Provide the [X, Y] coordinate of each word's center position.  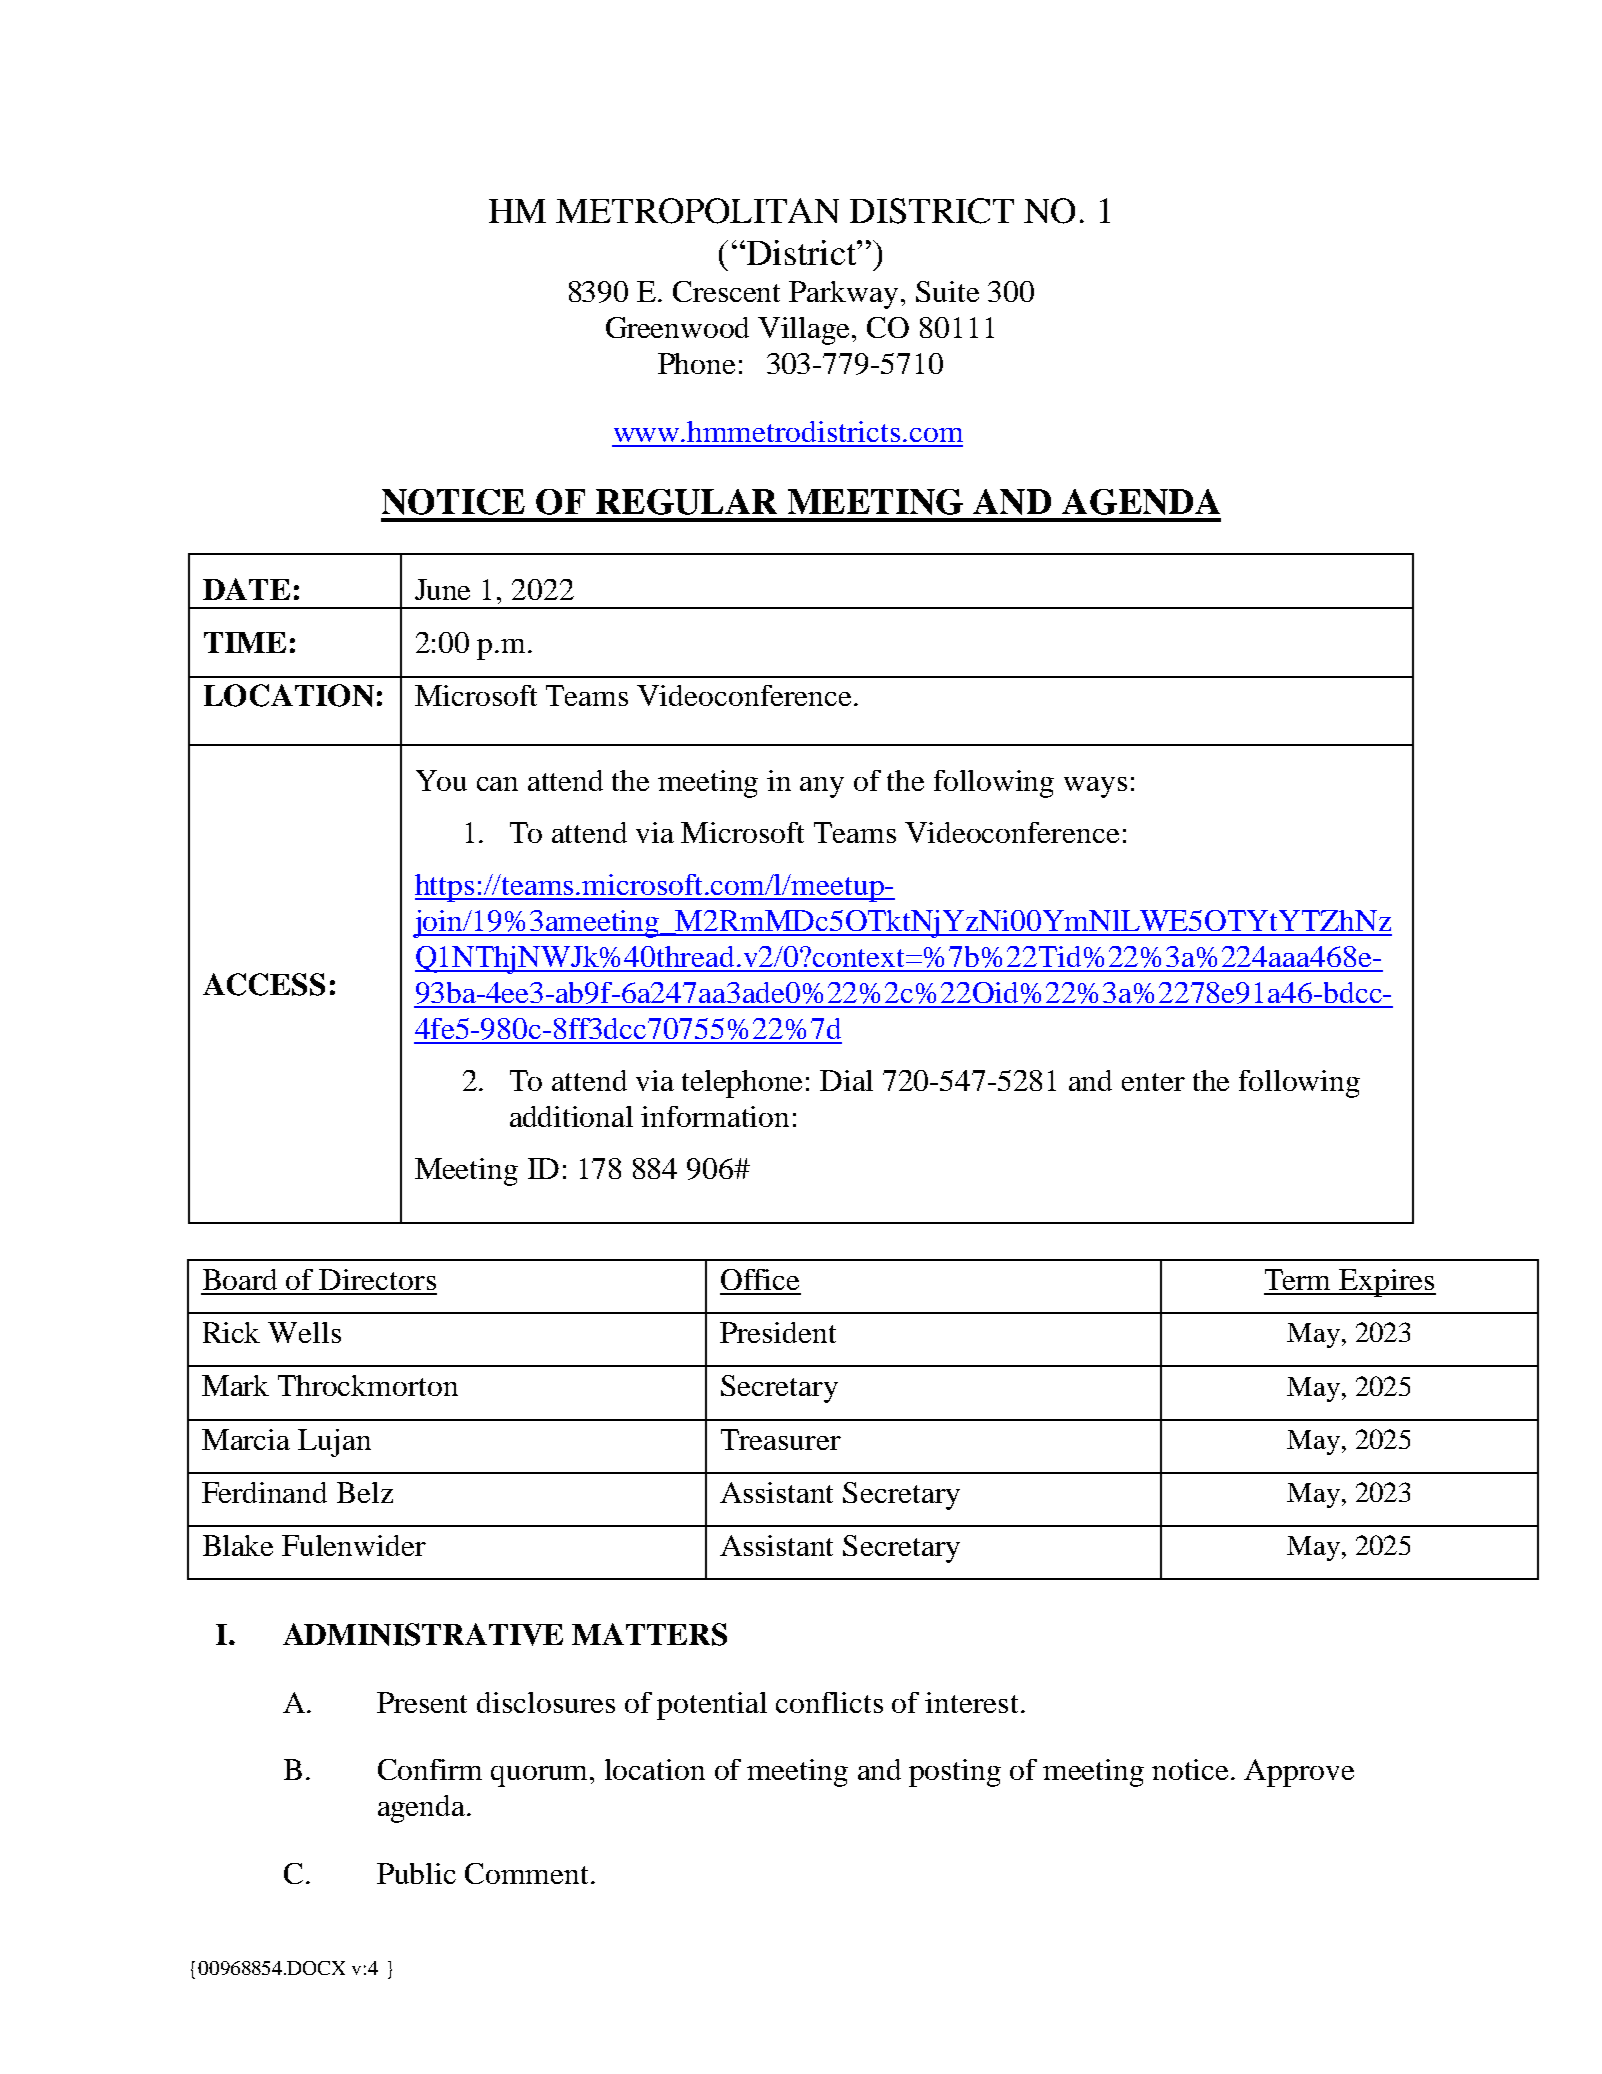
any [822, 787]
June [442, 589]
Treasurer [781, 1439]
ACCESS [264, 984]
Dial [846, 1080]
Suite [947, 291]
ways [1095, 787]
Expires [1386, 1283]
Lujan [334, 1443]
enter [1153, 1082]
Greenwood [677, 327]
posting [955, 1773]
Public [416, 1873]
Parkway [845, 295]
